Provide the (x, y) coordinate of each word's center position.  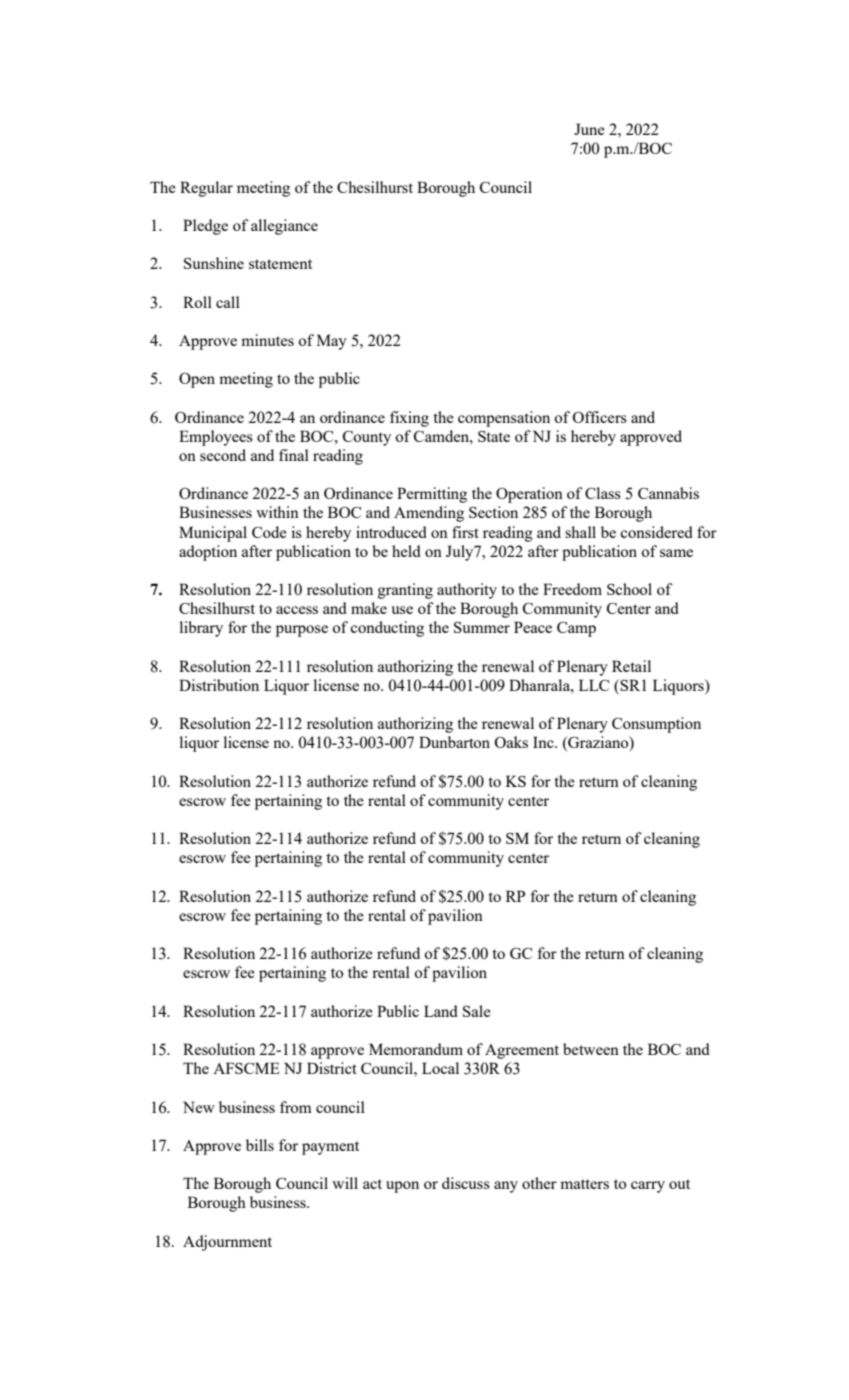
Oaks (511, 742)
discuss (466, 1183)
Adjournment (227, 1243)
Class (603, 493)
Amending (429, 514)
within (277, 512)
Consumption (656, 725)
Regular (206, 189)
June (589, 129)
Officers (599, 417)
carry (648, 1187)
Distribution (219, 685)
